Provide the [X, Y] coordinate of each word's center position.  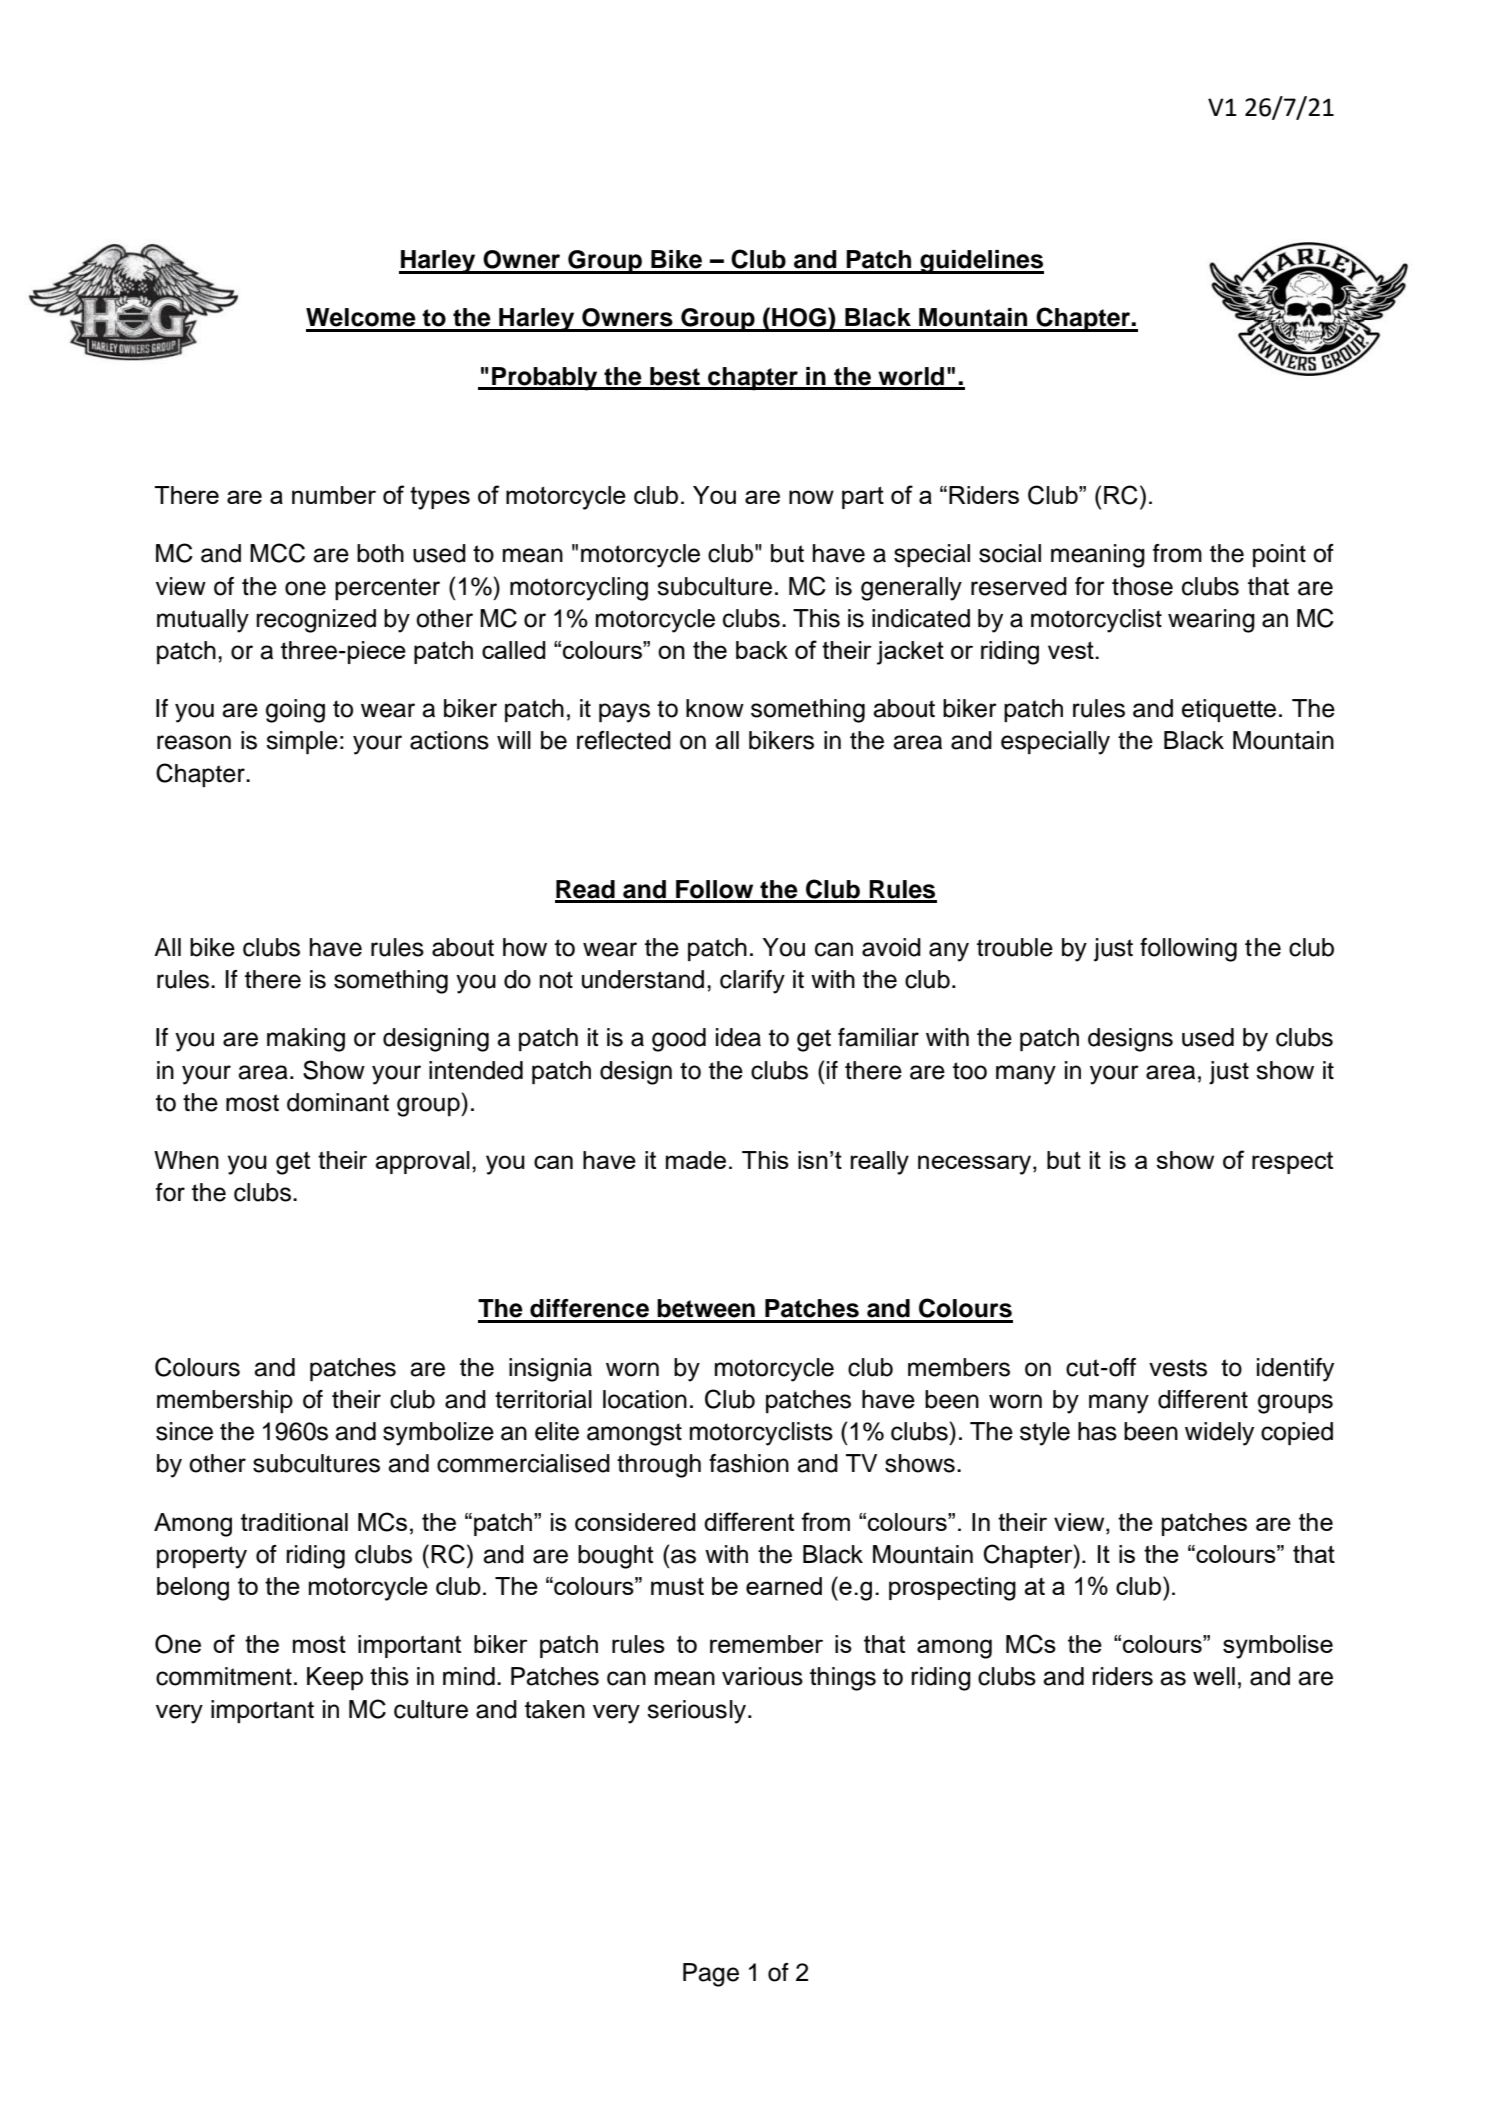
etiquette [1229, 710]
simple [302, 743]
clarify [752, 982]
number [334, 495]
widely [1219, 1434]
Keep [335, 1679]
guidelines [981, 262]
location [645, 1399]
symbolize [438, 1434]
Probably [545, 379]
